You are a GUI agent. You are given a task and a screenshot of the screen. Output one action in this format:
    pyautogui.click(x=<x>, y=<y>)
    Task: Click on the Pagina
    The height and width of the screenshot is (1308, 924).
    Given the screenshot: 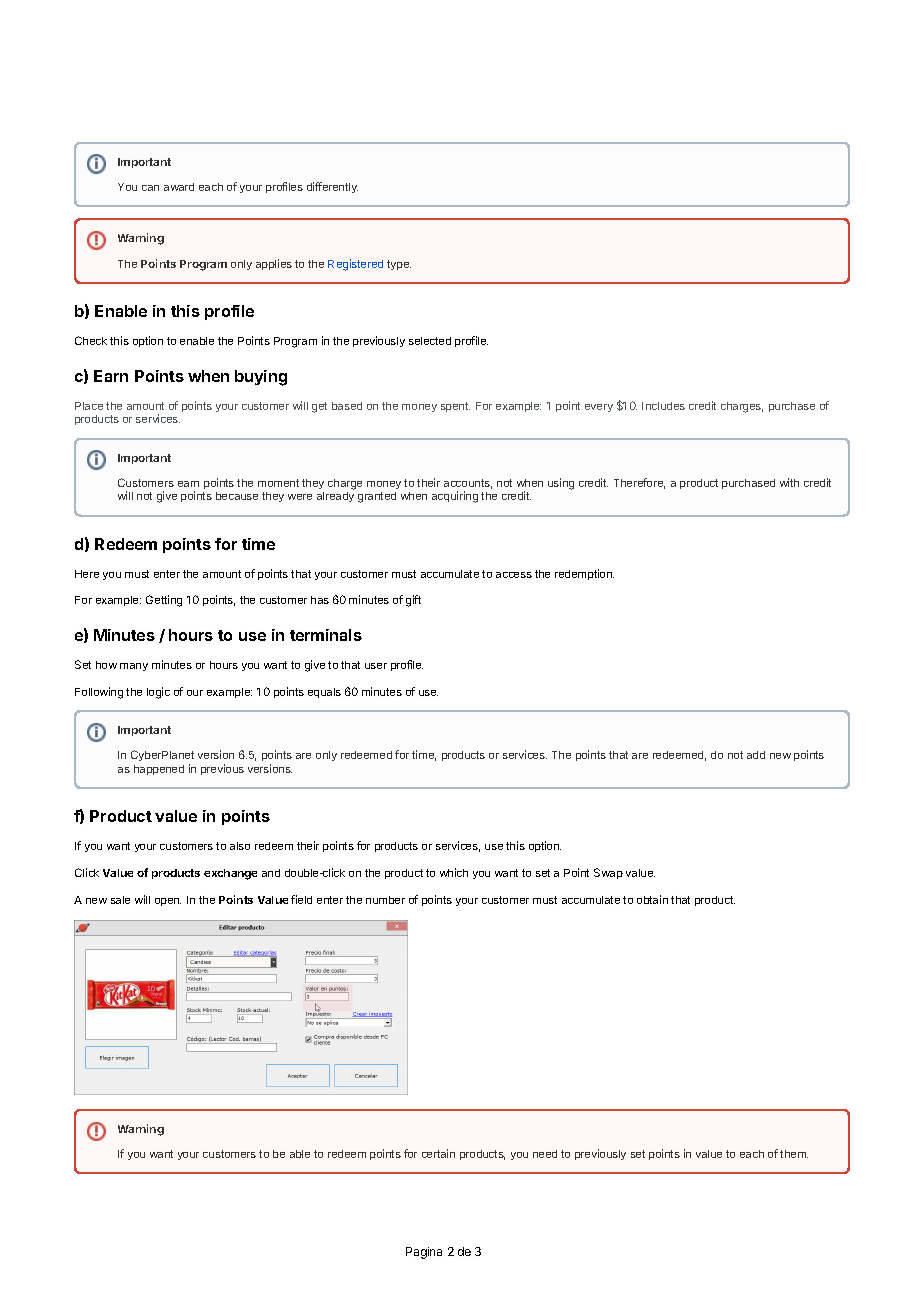 What is the action you would take?
    pyautogui.click(x=424, y=1253)
